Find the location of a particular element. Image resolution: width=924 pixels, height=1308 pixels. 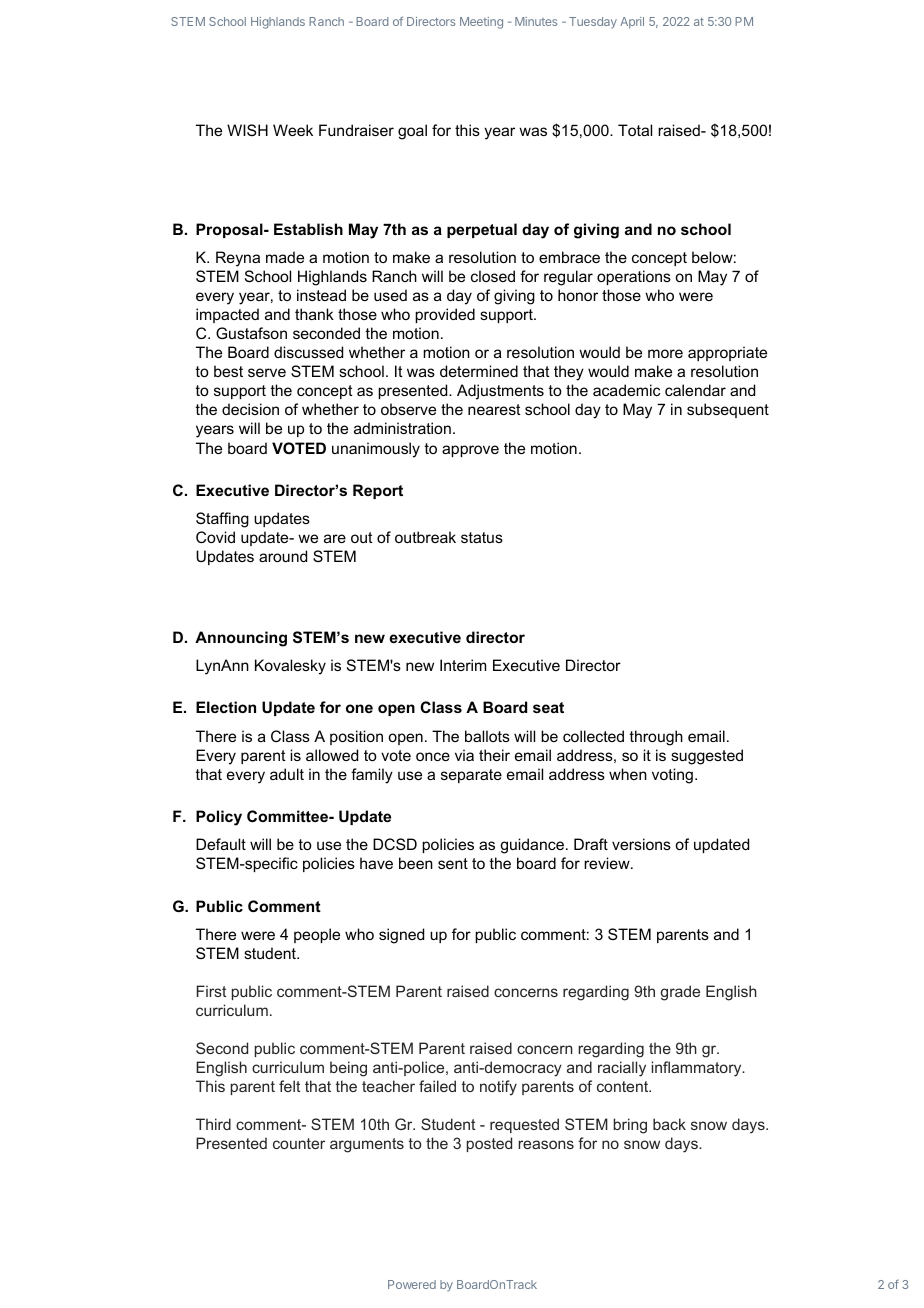

around is located at coordinates (283, 556).
